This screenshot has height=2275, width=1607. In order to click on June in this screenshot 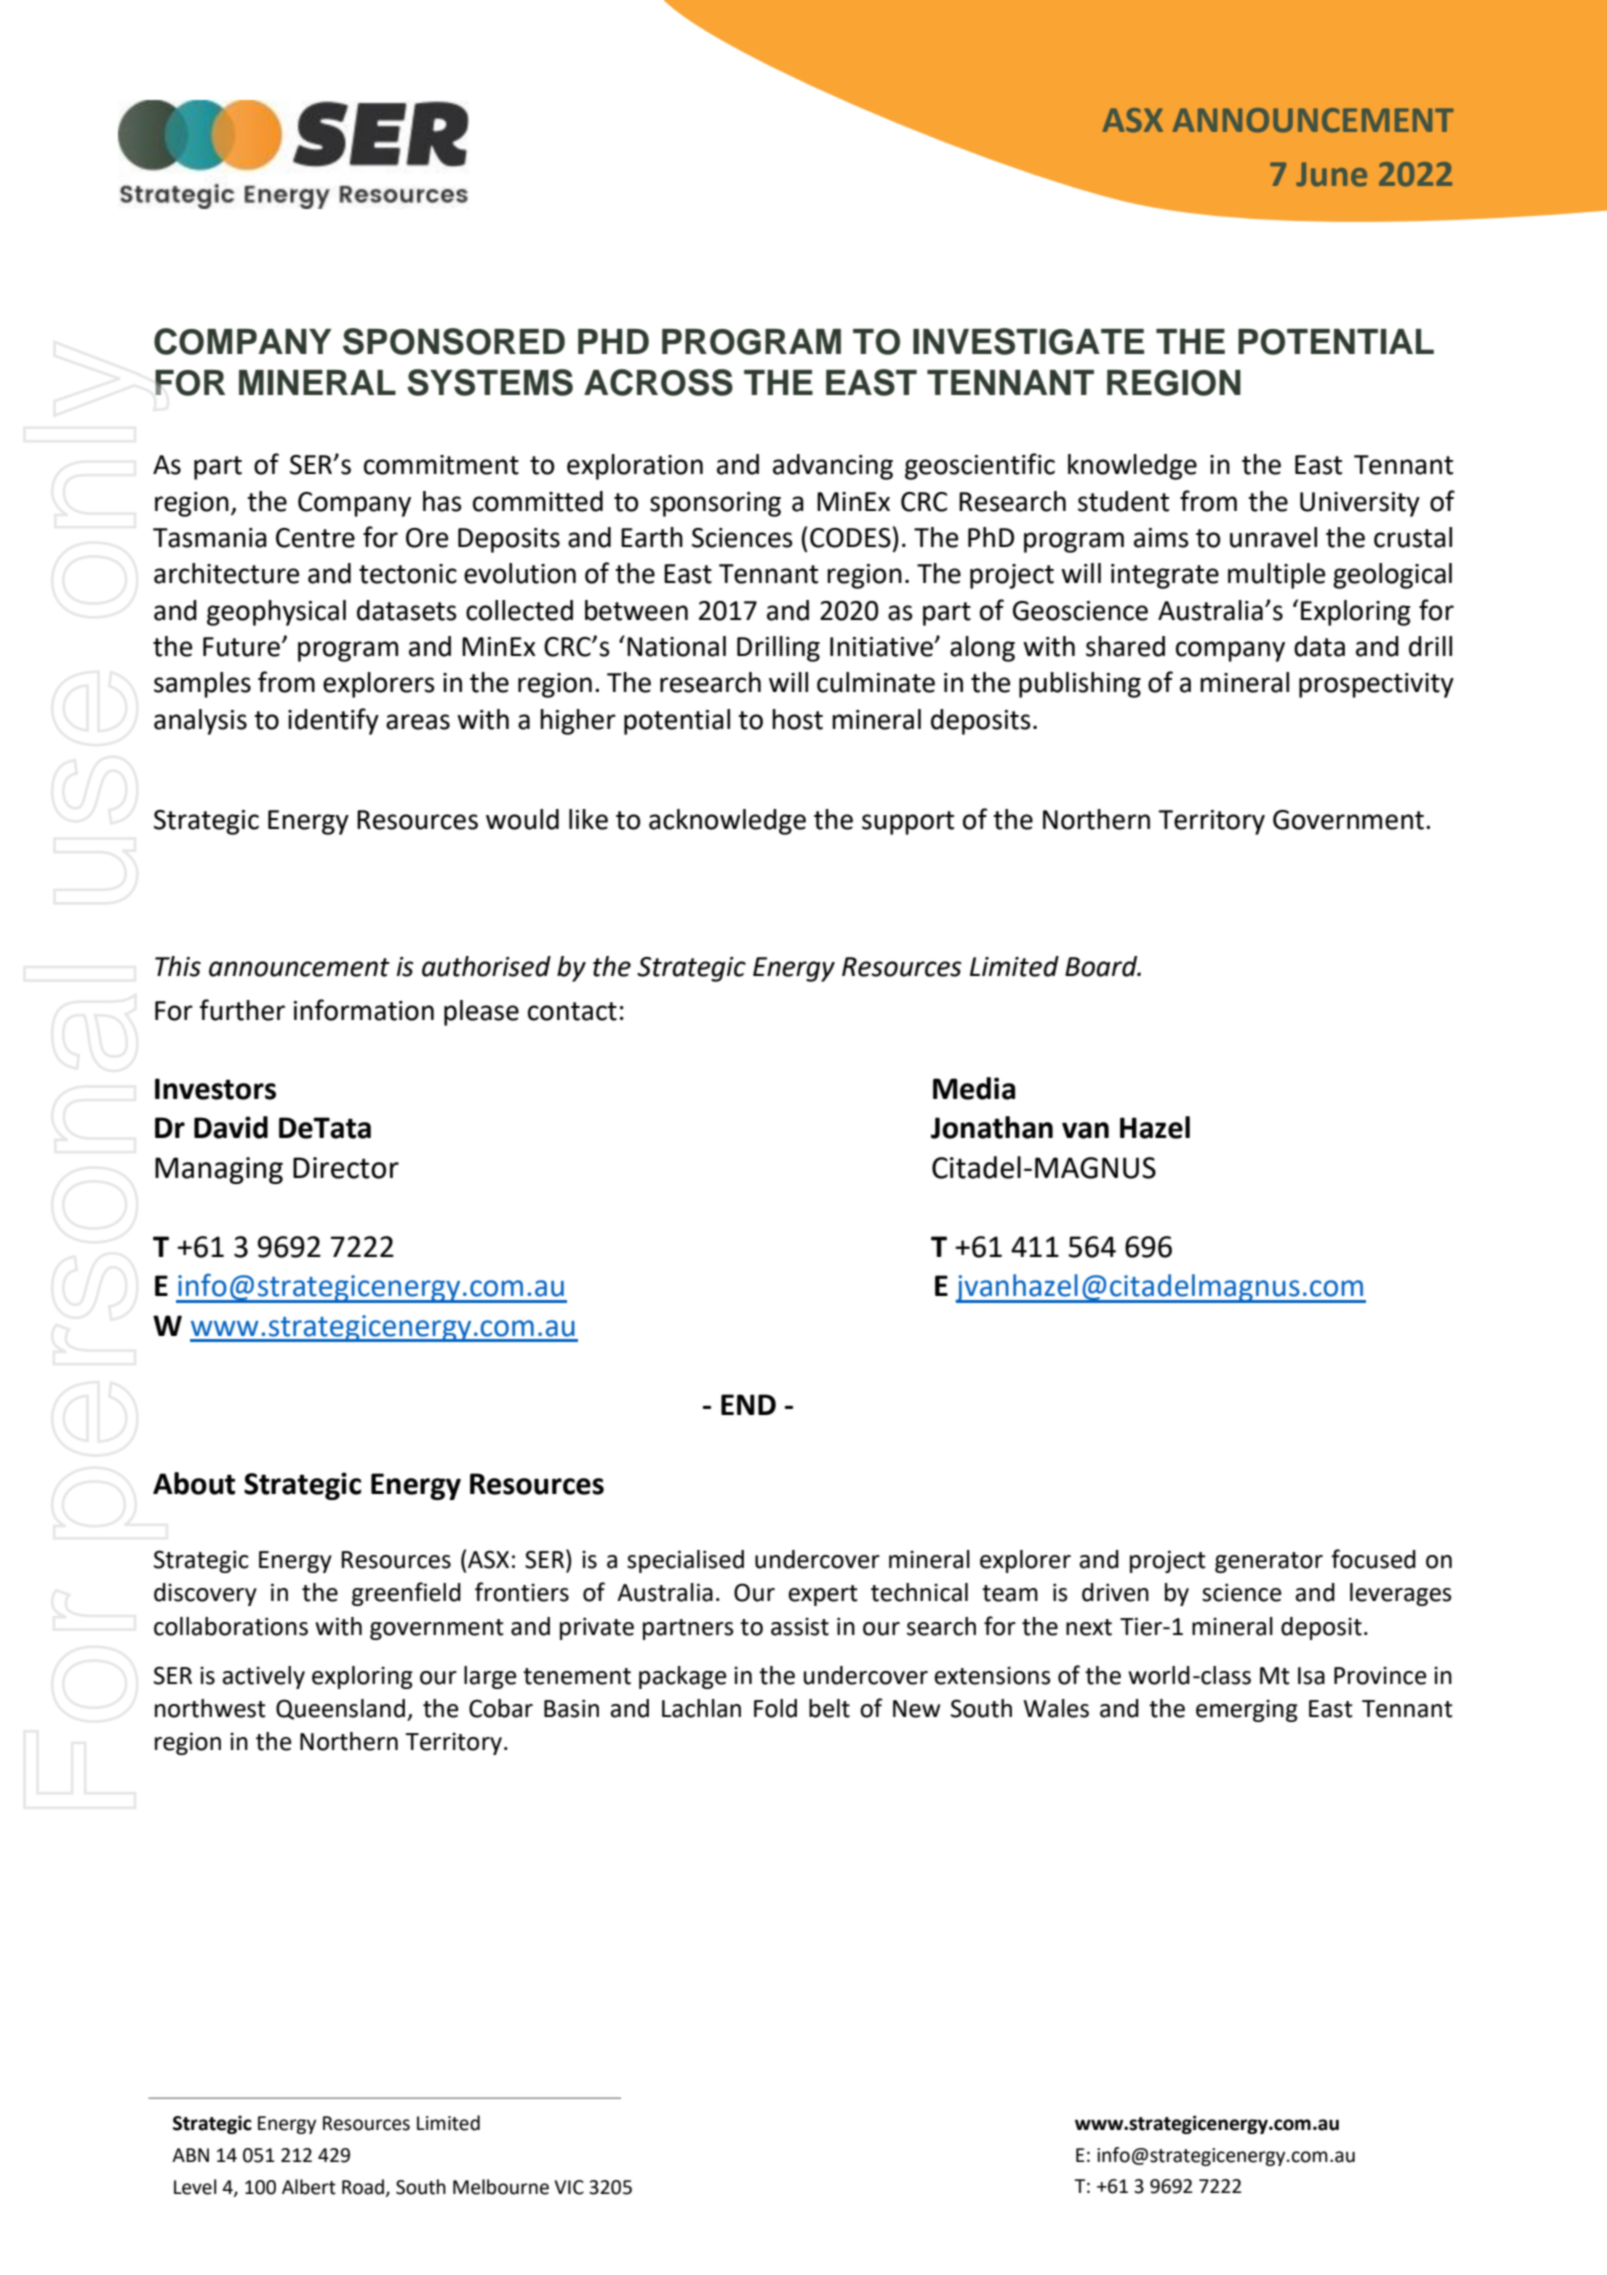, I will do `click(1331, 174)`.
